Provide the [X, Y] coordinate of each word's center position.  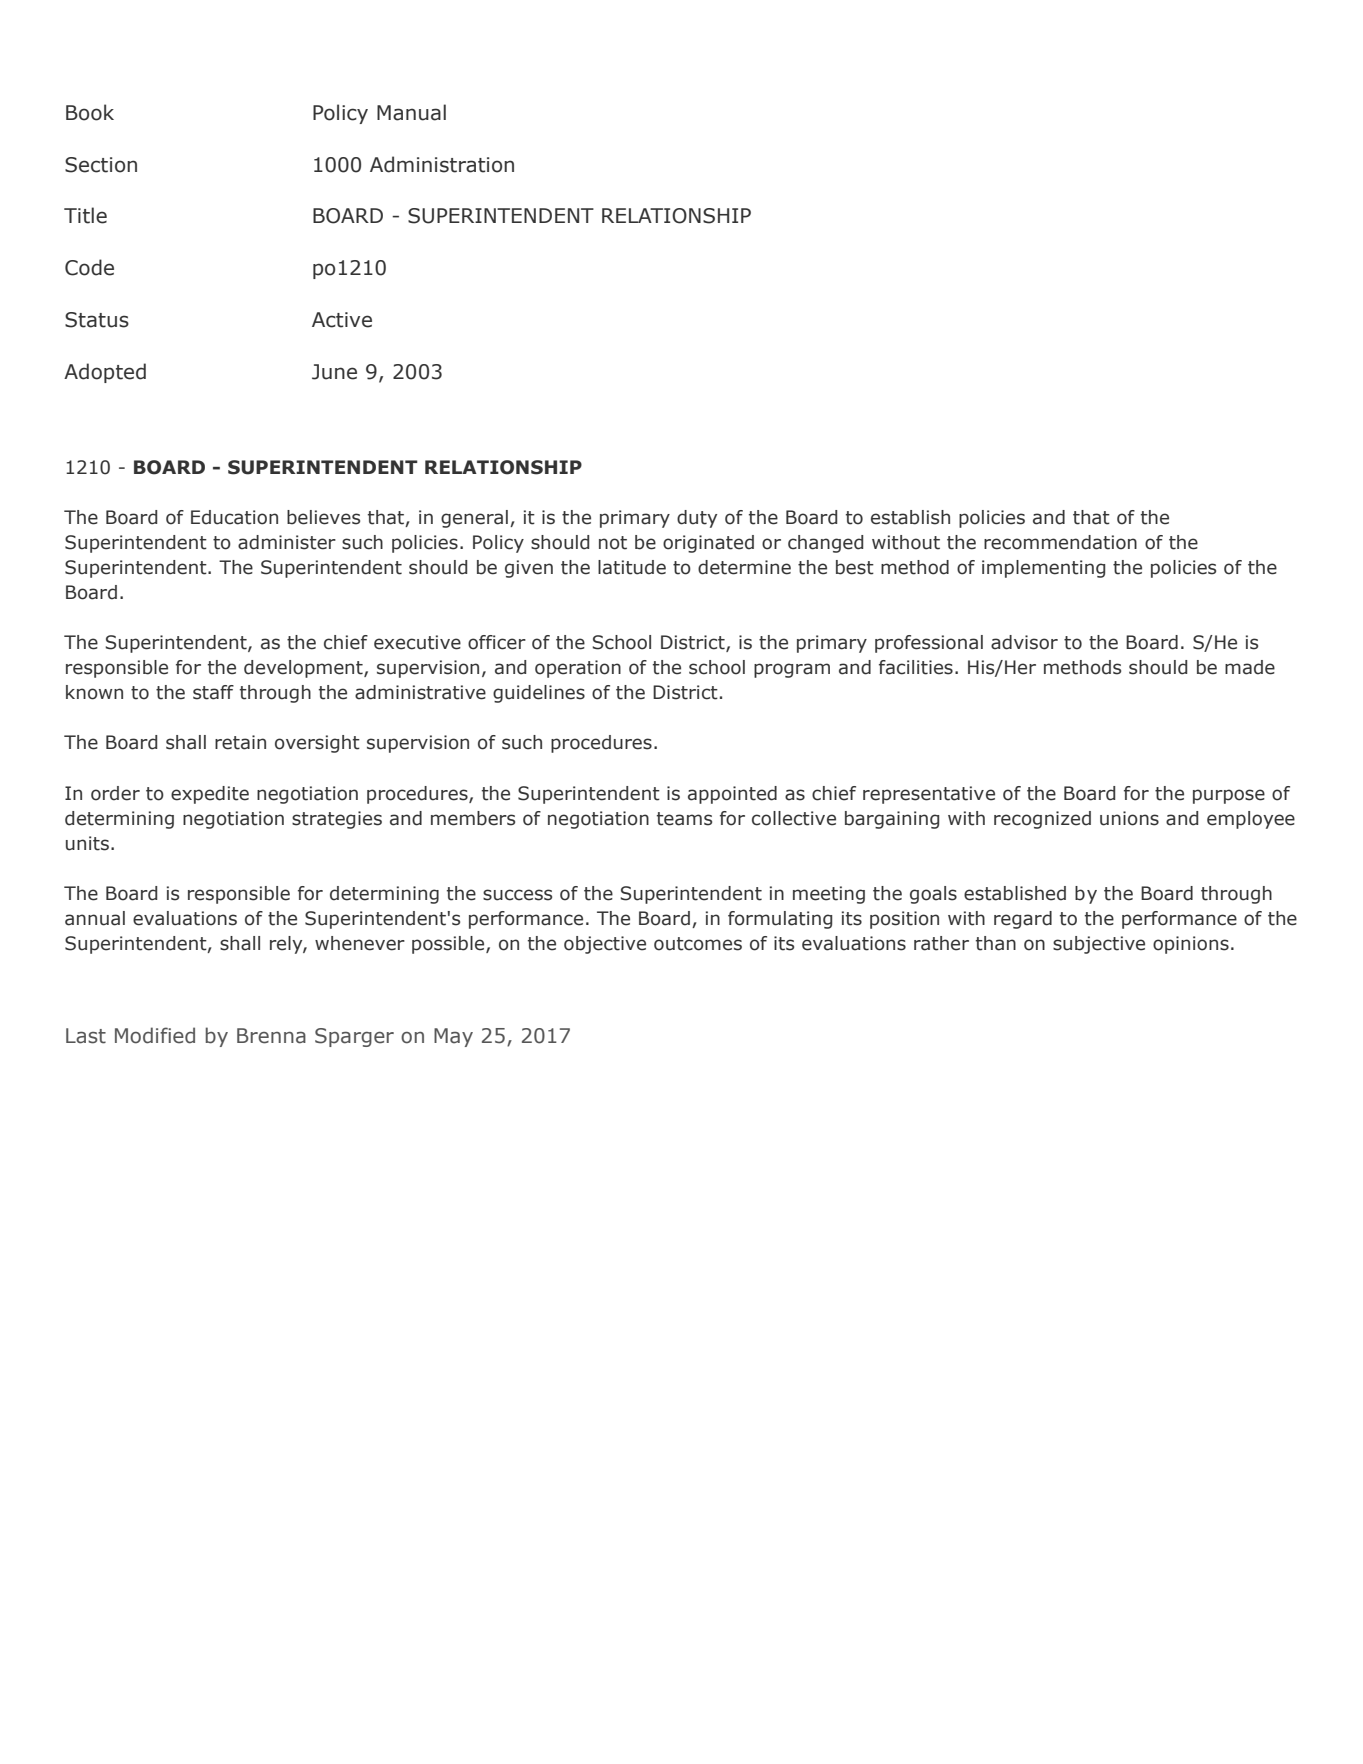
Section [101, 165]
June [334, 372]
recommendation [1060, 542]
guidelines [539, 694]
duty [697, 519]
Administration [442, 164]
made [1250, 667]
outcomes [698, 944]
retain [240, 742]
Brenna [271, 1036]
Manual [411, 112]
